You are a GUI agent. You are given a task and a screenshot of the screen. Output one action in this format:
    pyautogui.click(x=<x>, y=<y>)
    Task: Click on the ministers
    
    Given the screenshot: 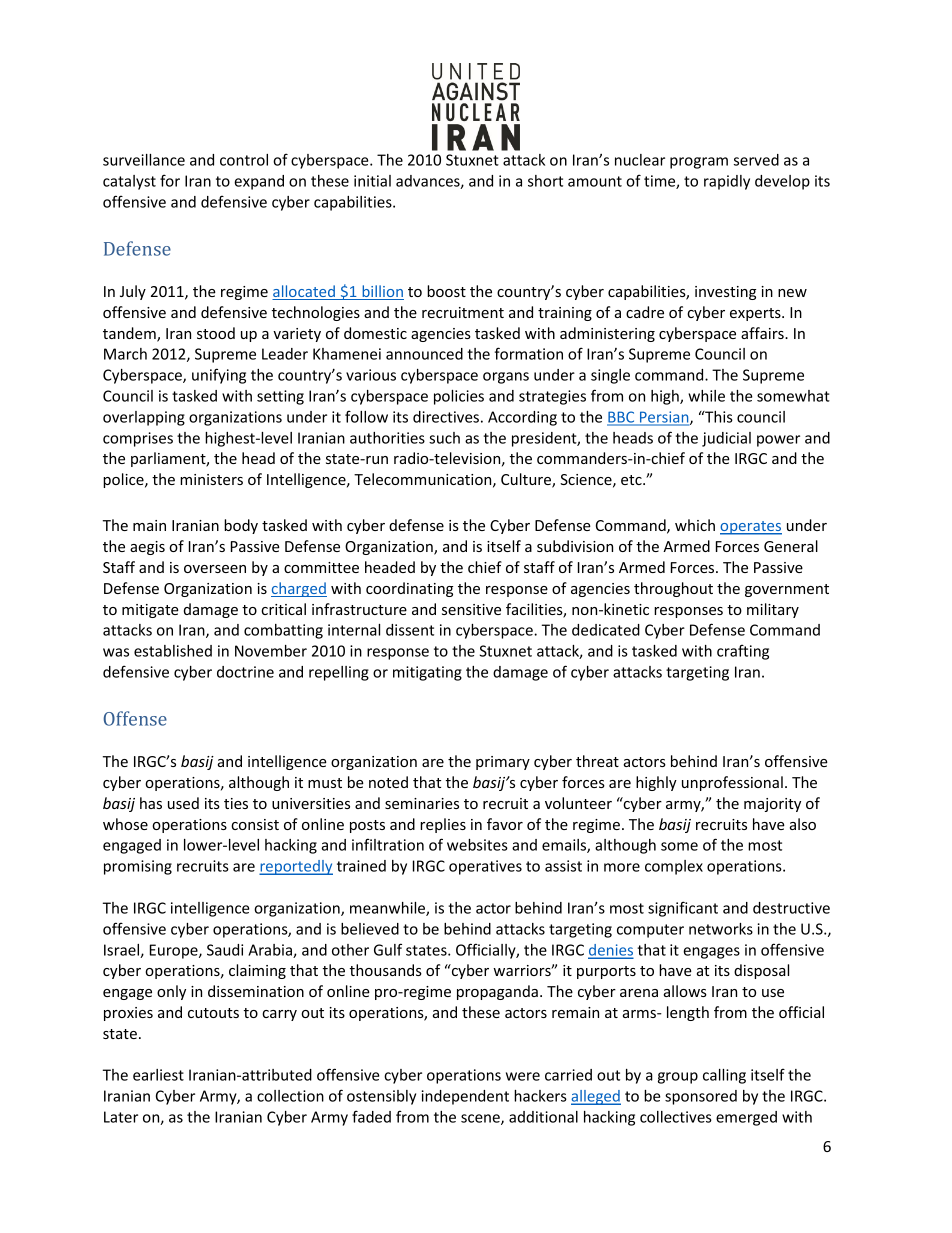 What is the action you would take?
    pyautogui.click(x=211, y=479)
